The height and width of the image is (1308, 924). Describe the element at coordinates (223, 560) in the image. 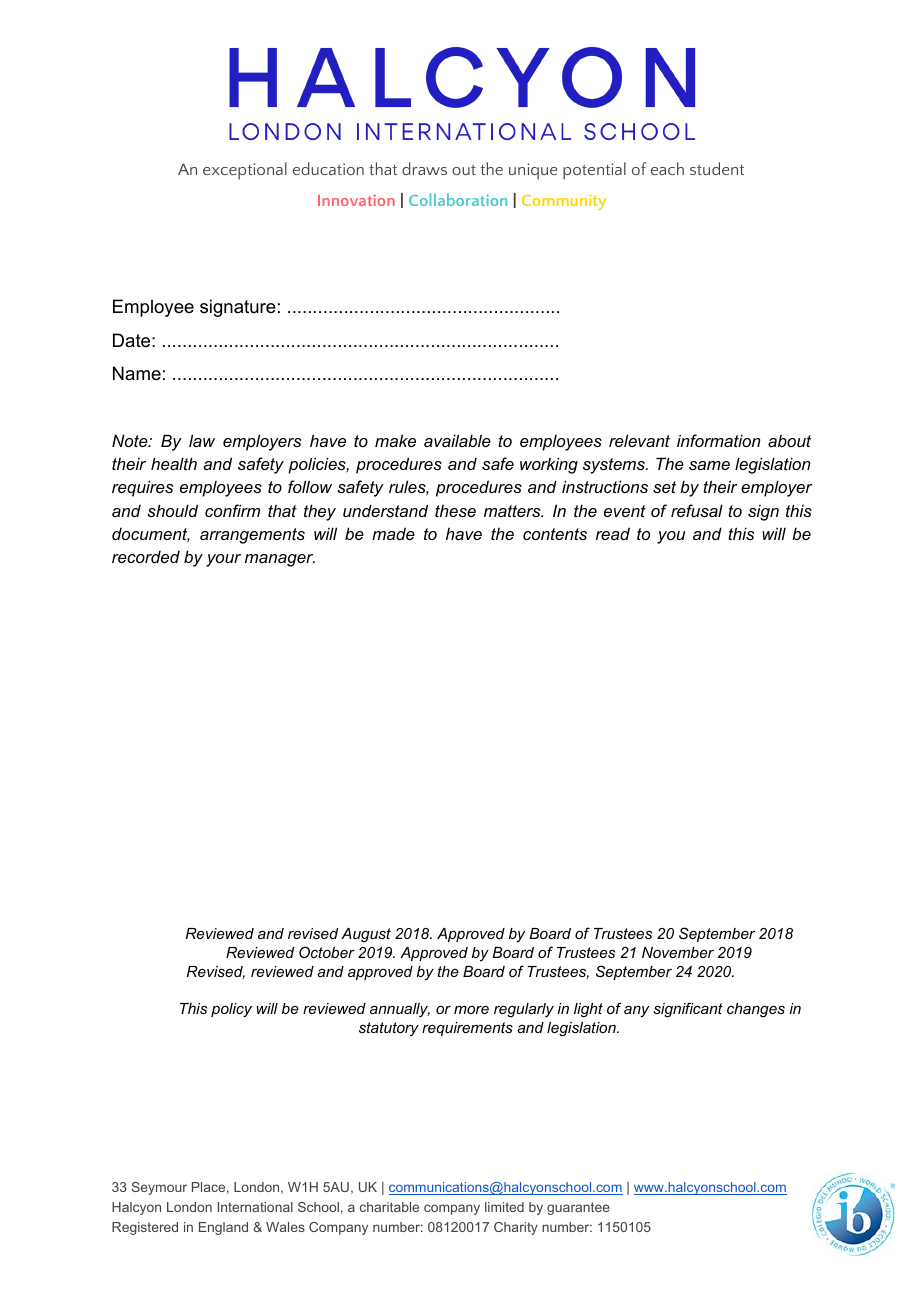

I see `your` at that location.
